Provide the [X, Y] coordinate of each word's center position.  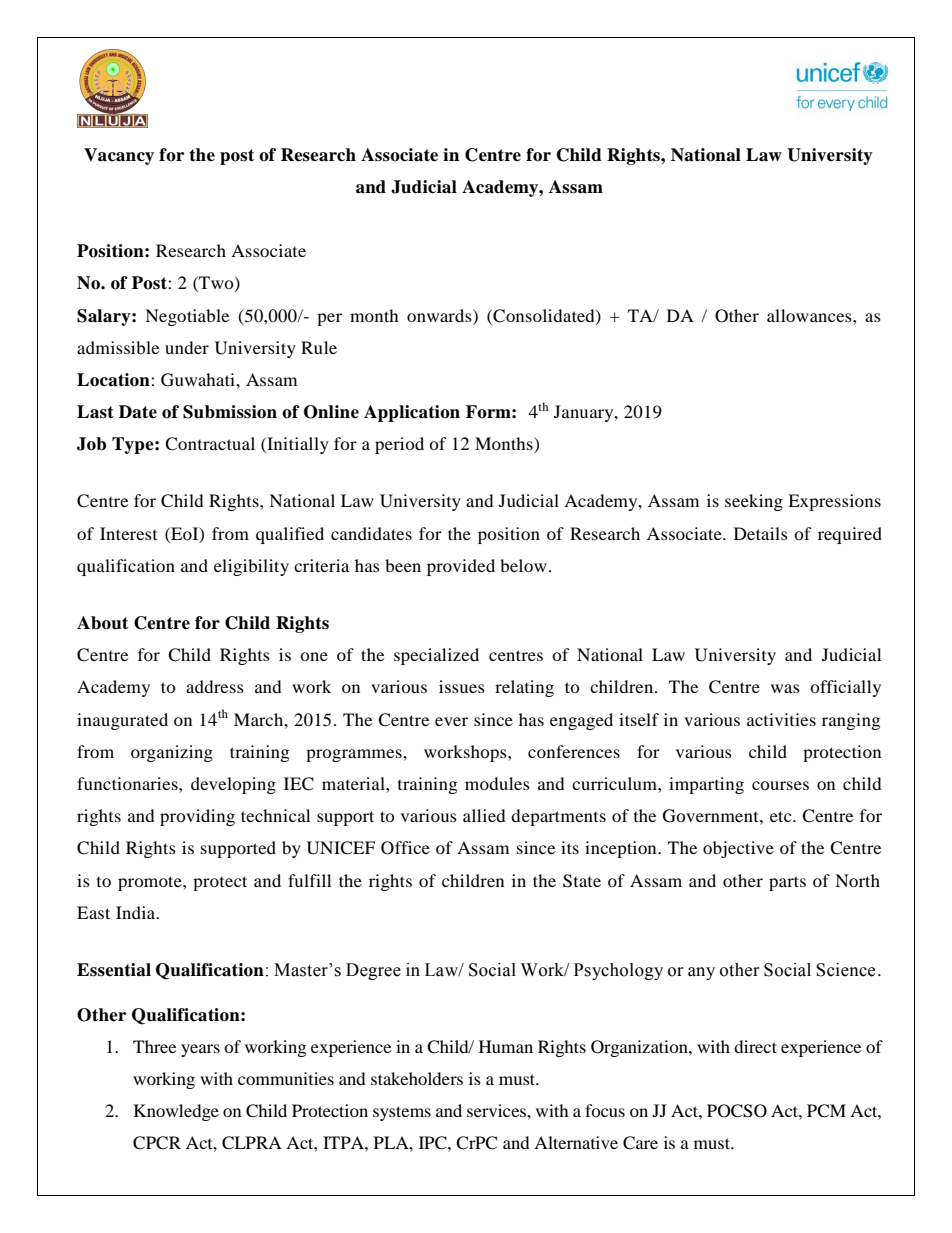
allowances [810, 315]
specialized [436, 656]
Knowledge [176, 1112]
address [215, 686]
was [785, 688]
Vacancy [119, 156]
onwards [440, 315]
